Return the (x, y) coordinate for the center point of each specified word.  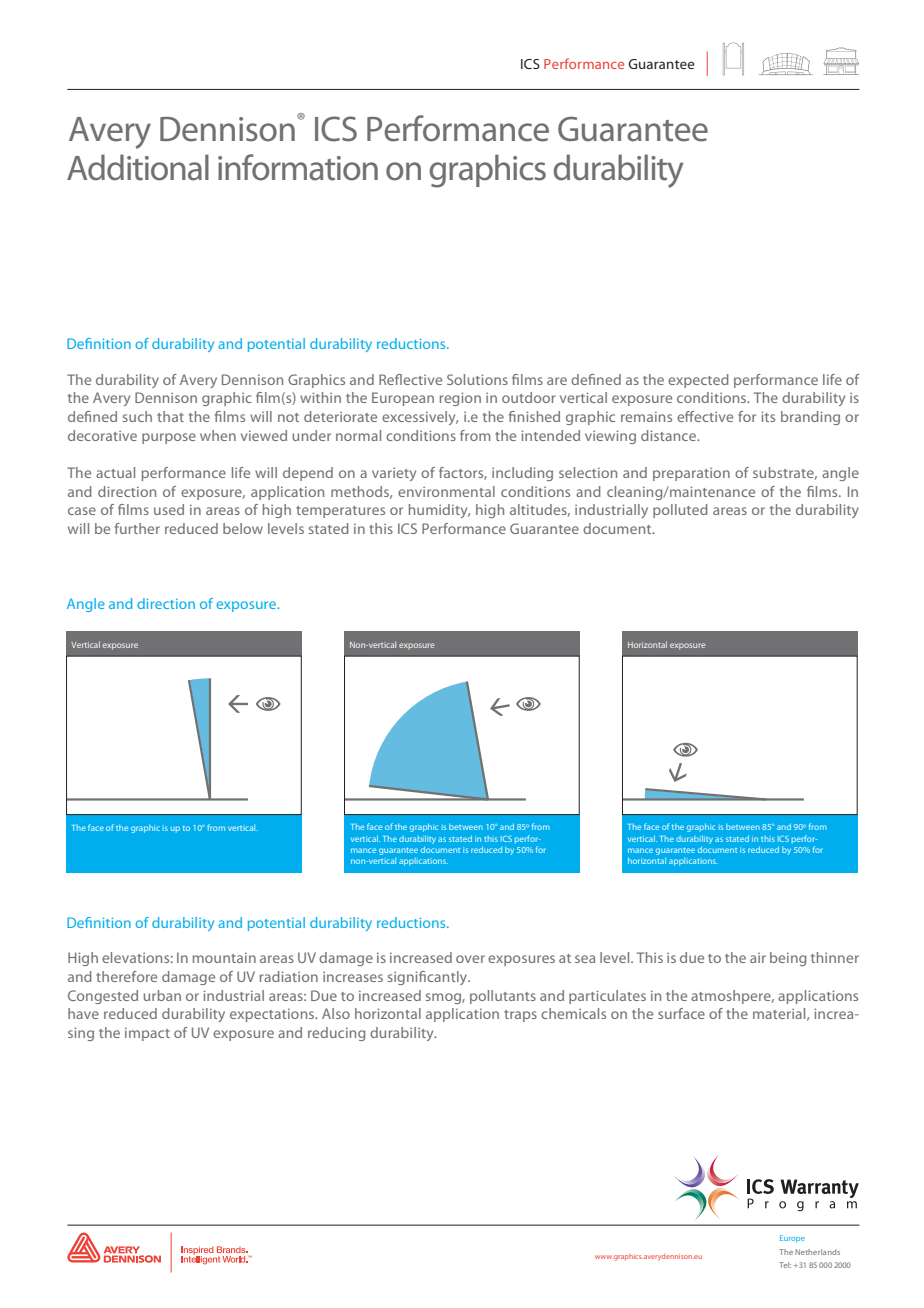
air (758, 958)
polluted (680, 511)
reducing (336, 1034)
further (137, 528)
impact (147, 1034)
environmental (446, 491)
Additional (138, 167)
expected (698, 381)
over (470, 959)
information (298, 167)
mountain (224, 957)
